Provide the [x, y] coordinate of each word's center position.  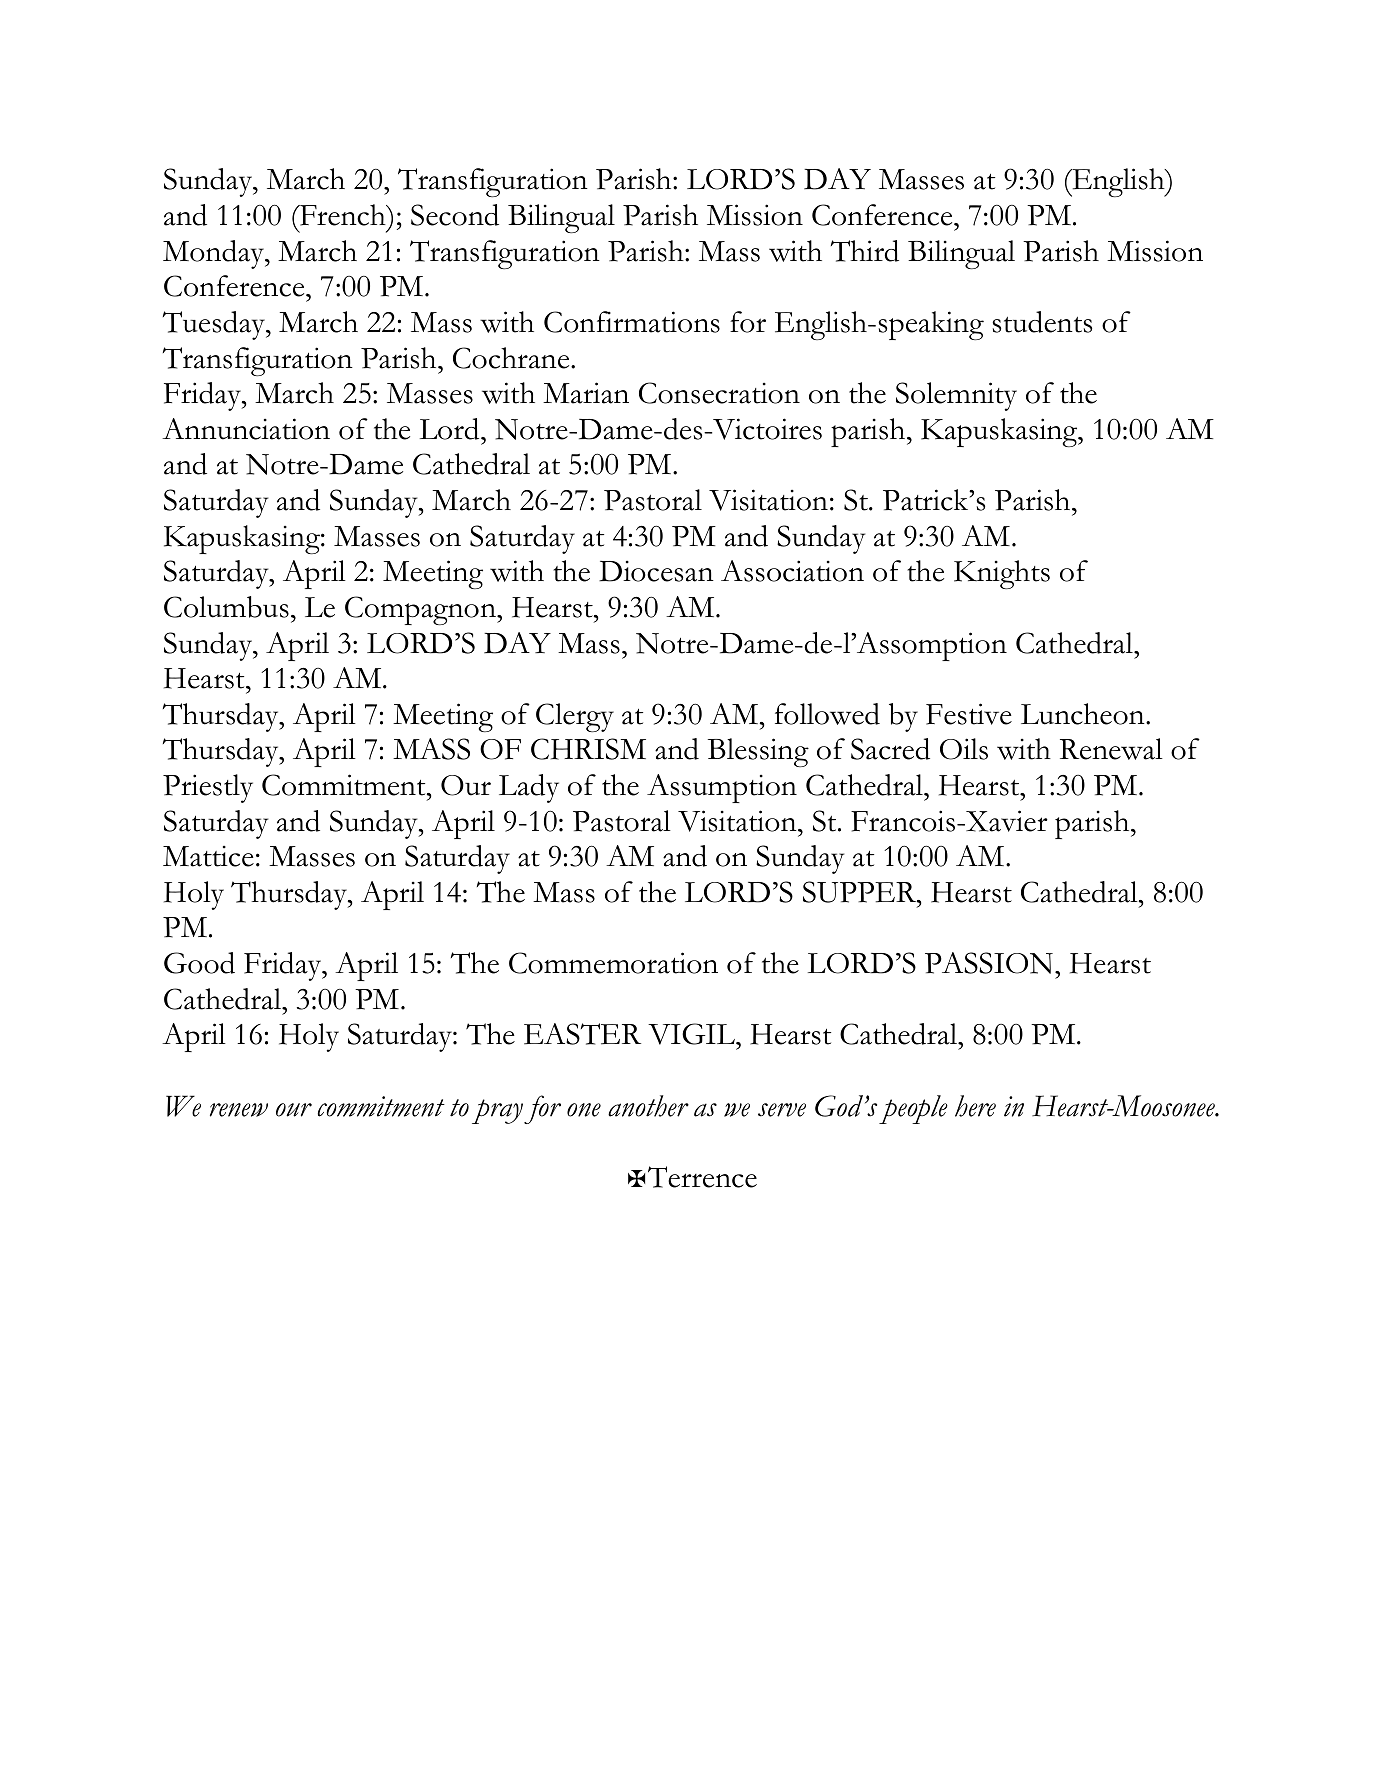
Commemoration [613, 963]
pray [497, 1111]
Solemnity [956, 396]
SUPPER [861, 892]
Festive [969, 714]
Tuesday [215, 325]
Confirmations [632, 322]
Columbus [226, 607]
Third [865, 251]
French [343, 215]
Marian [586, 393]
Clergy [575, 717]
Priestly [208, 788]
